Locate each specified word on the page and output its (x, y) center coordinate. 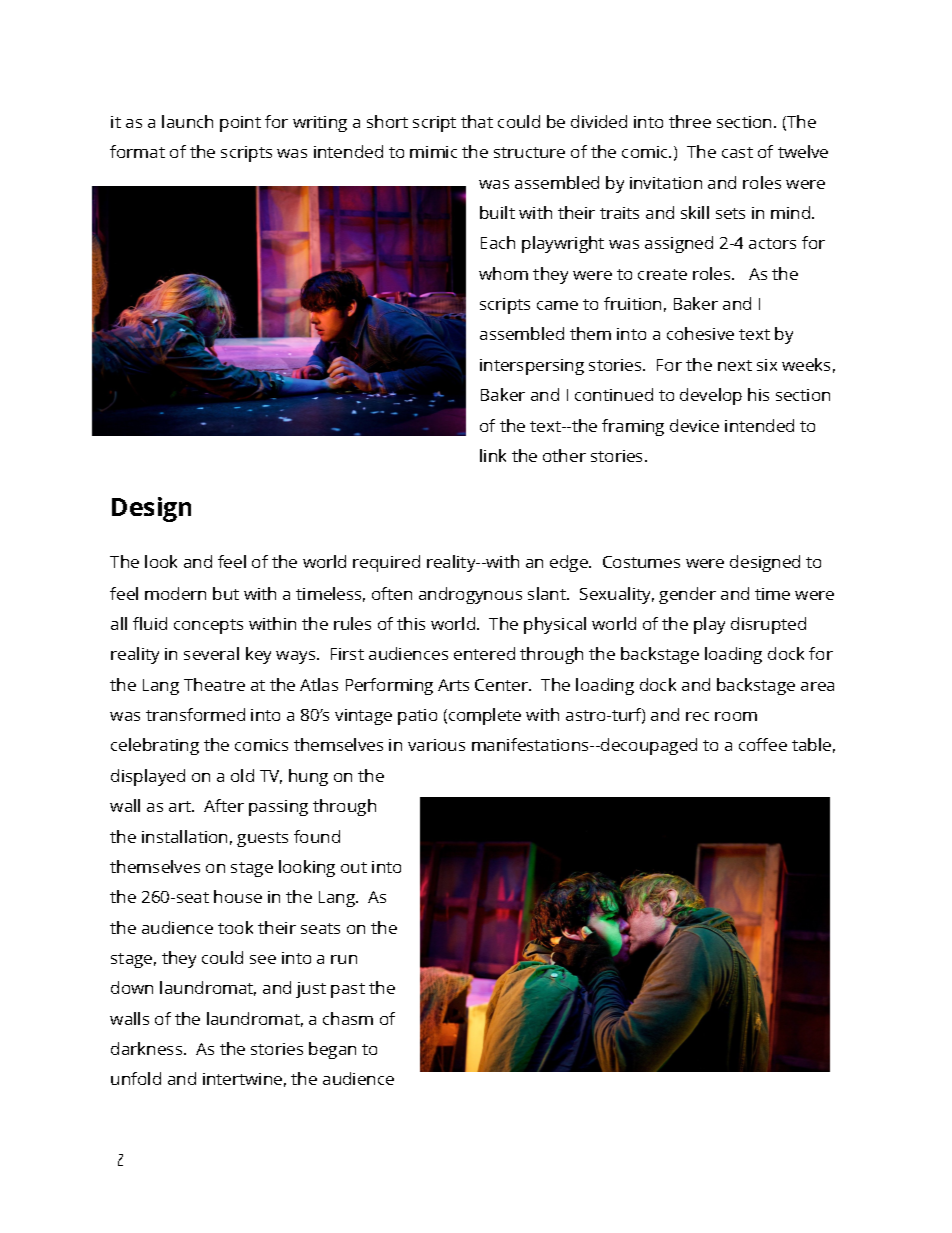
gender (687, 595)
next (735, 365)
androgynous (470, 595)
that (477, 121)
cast (737, 152)
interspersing (532, 367)
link (493, 455)
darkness (148, 1048)
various (436, 745)
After (224, 805)
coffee (763, 744)
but (226, 593)
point (240, 124)
